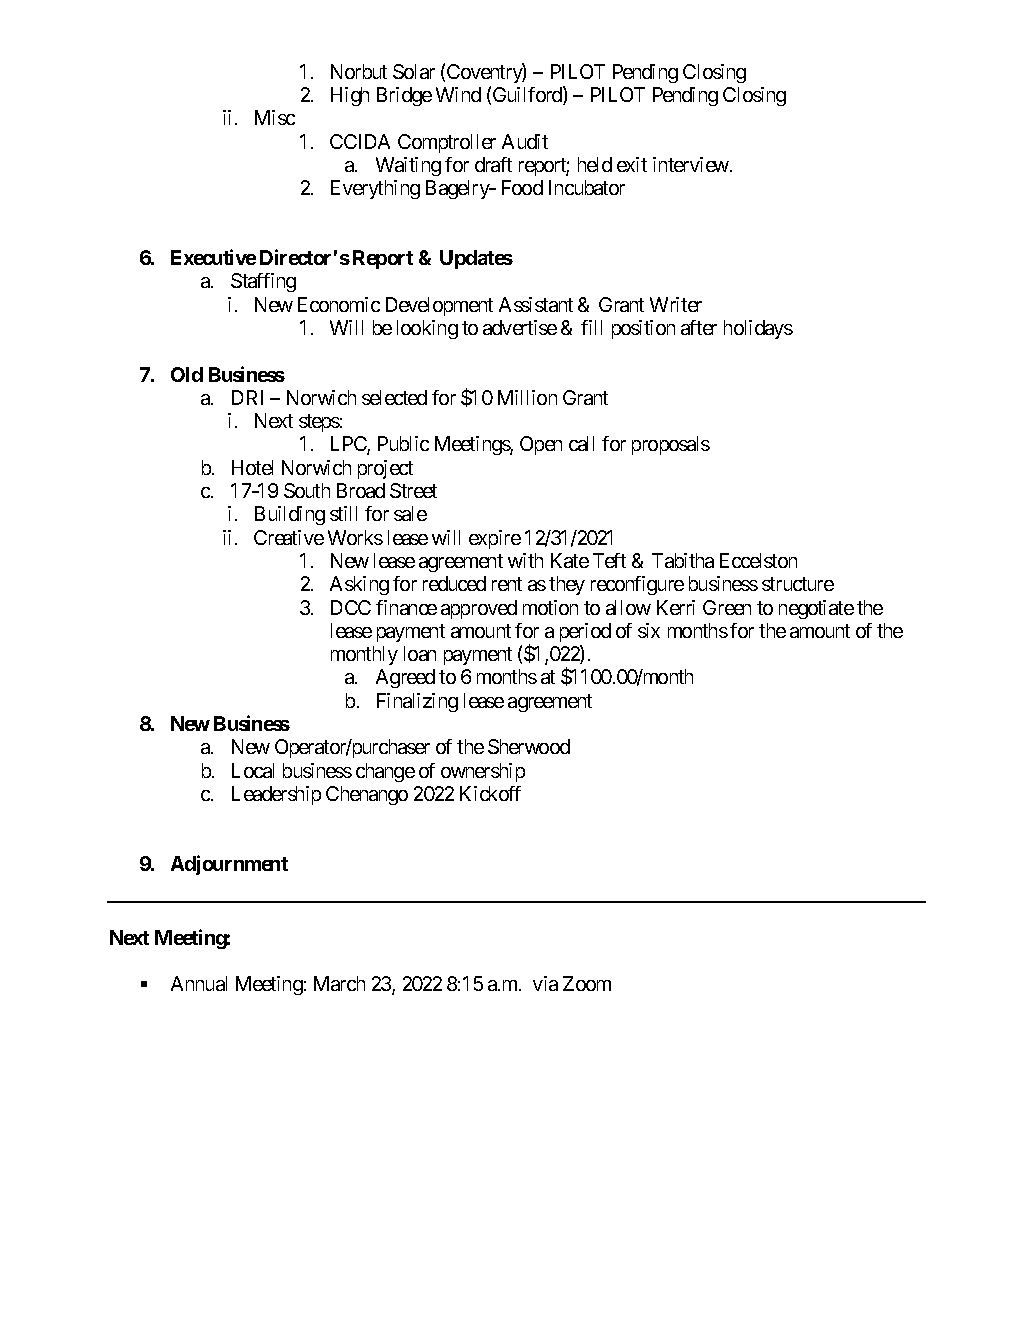 This image has height=1337, width=1033. Describe the element at coordinates (290, 515) in the image. I see `Building` at that location.
